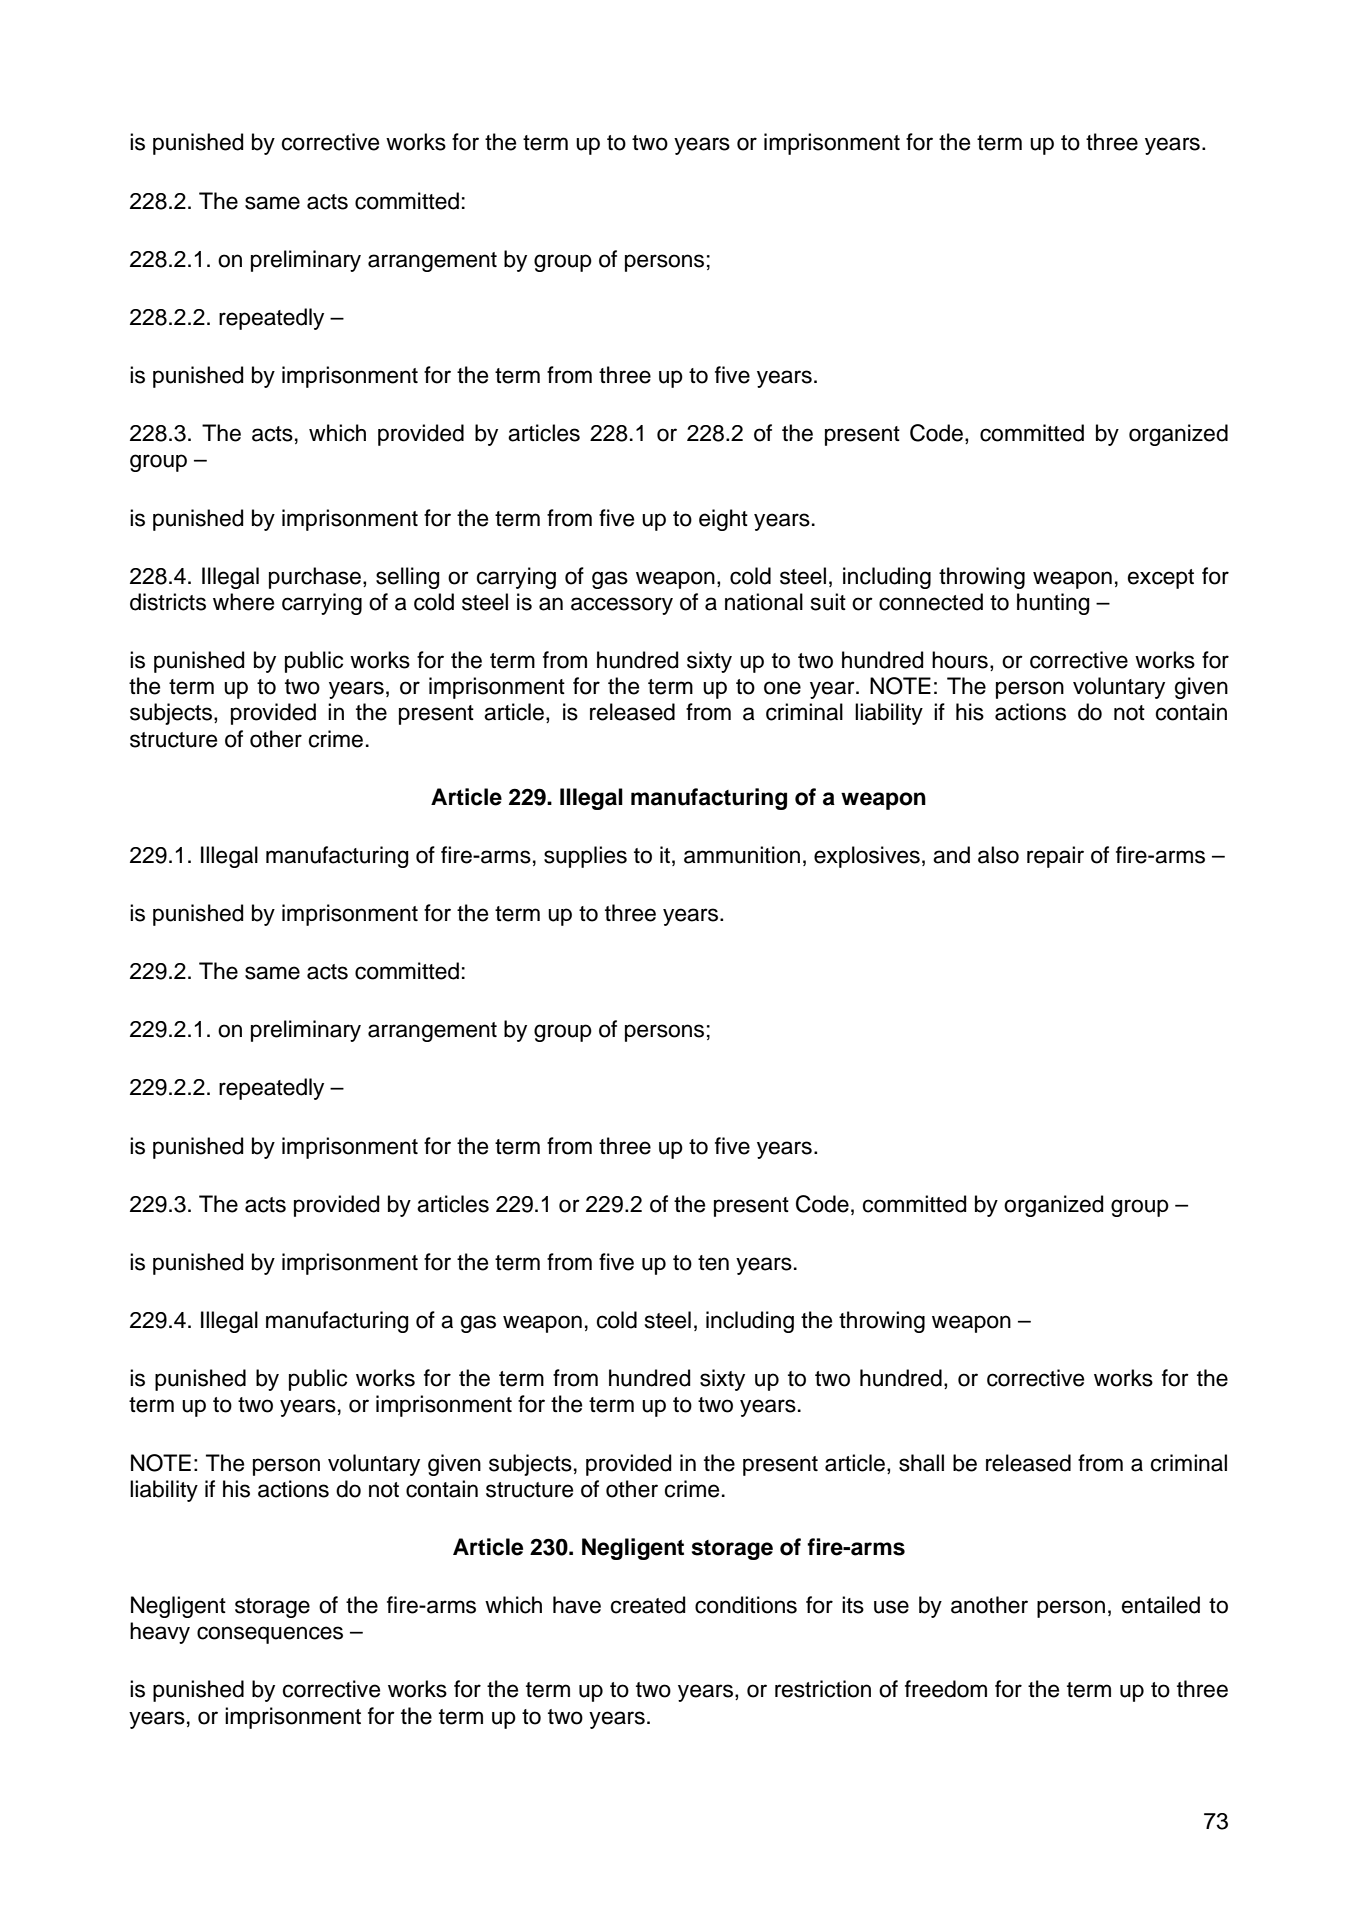  I want to click on hunting, so click(1053, 604).
